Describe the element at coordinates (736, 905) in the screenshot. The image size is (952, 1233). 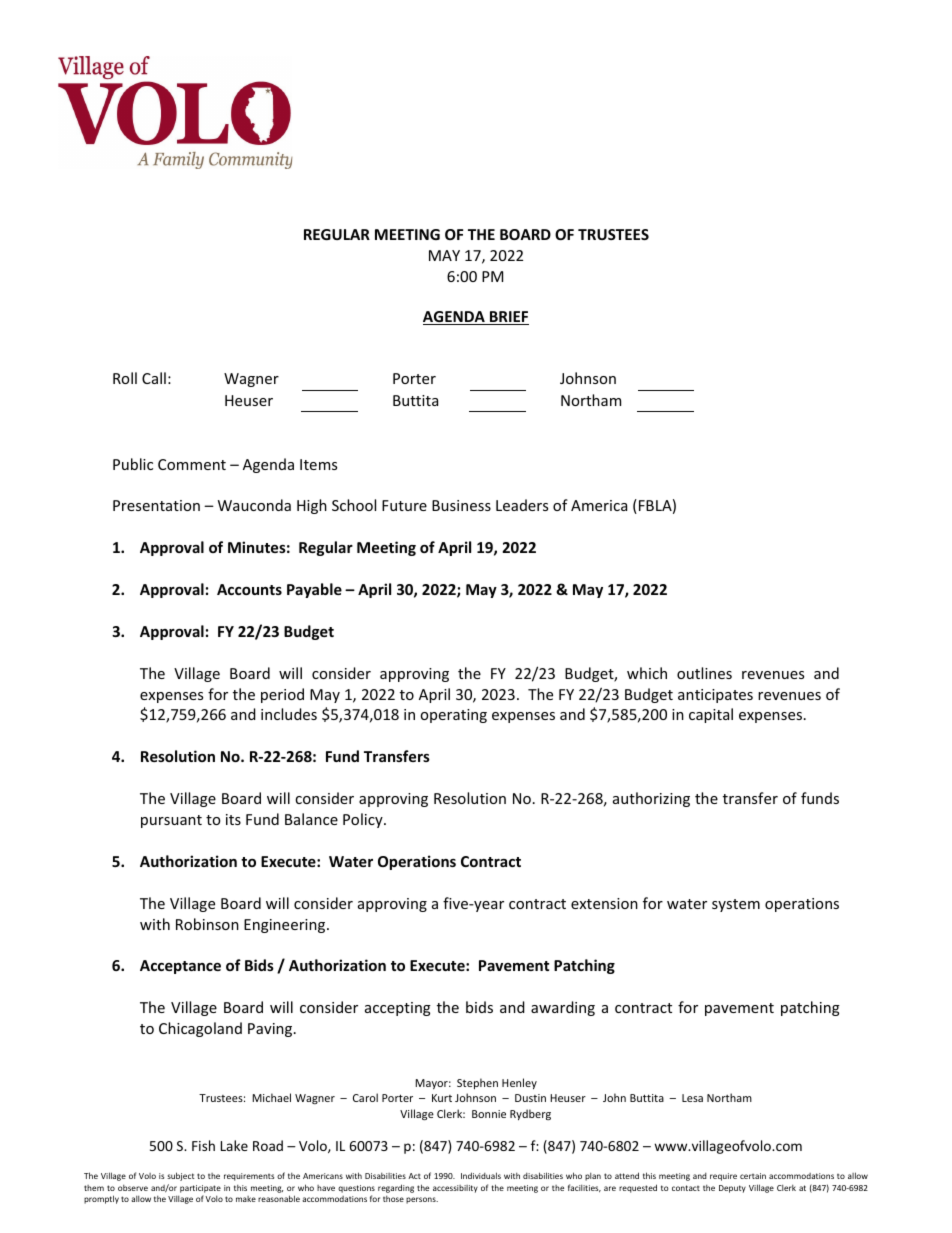
I see `system` at that location.
